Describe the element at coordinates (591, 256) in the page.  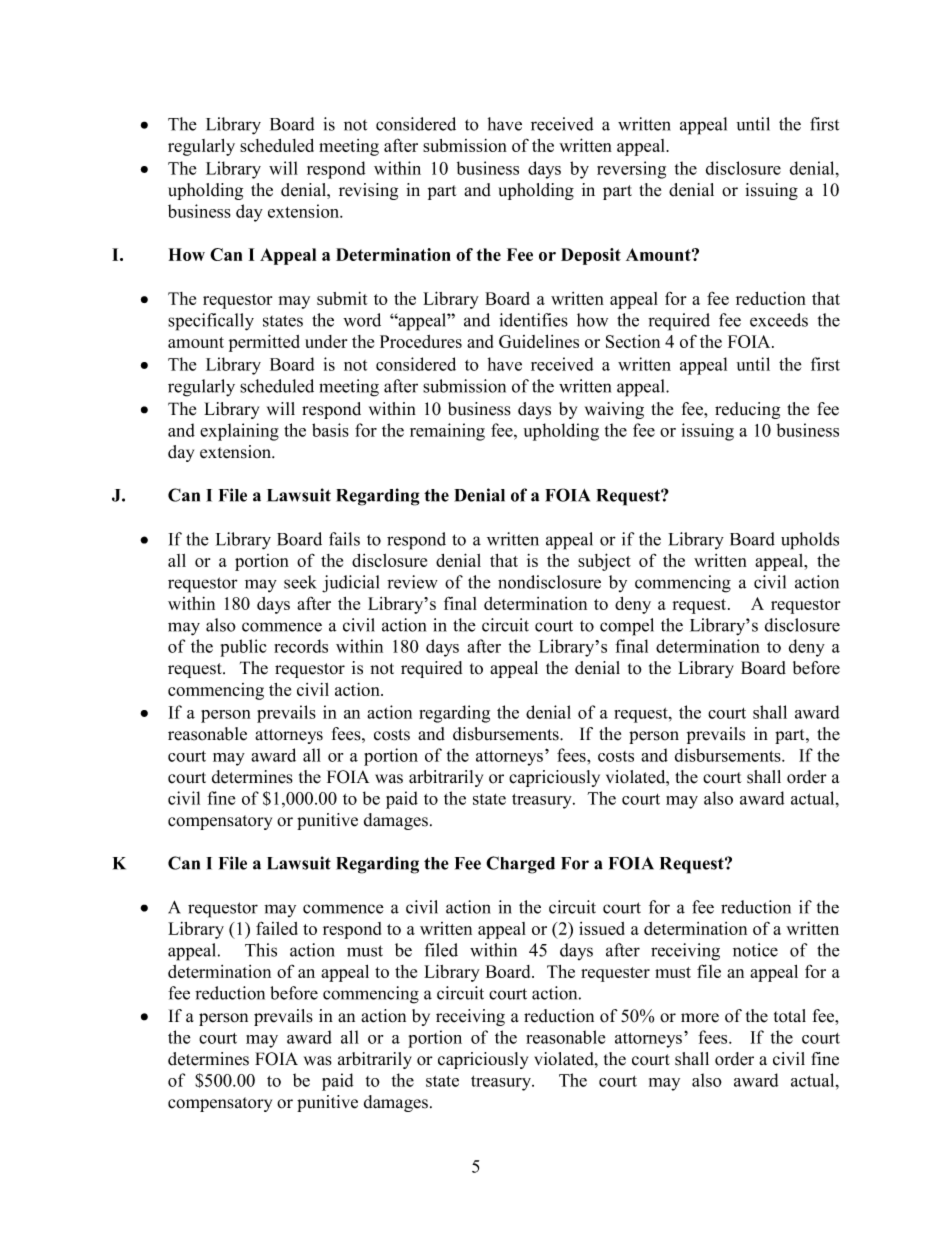
I see `Deposit` at that location.
